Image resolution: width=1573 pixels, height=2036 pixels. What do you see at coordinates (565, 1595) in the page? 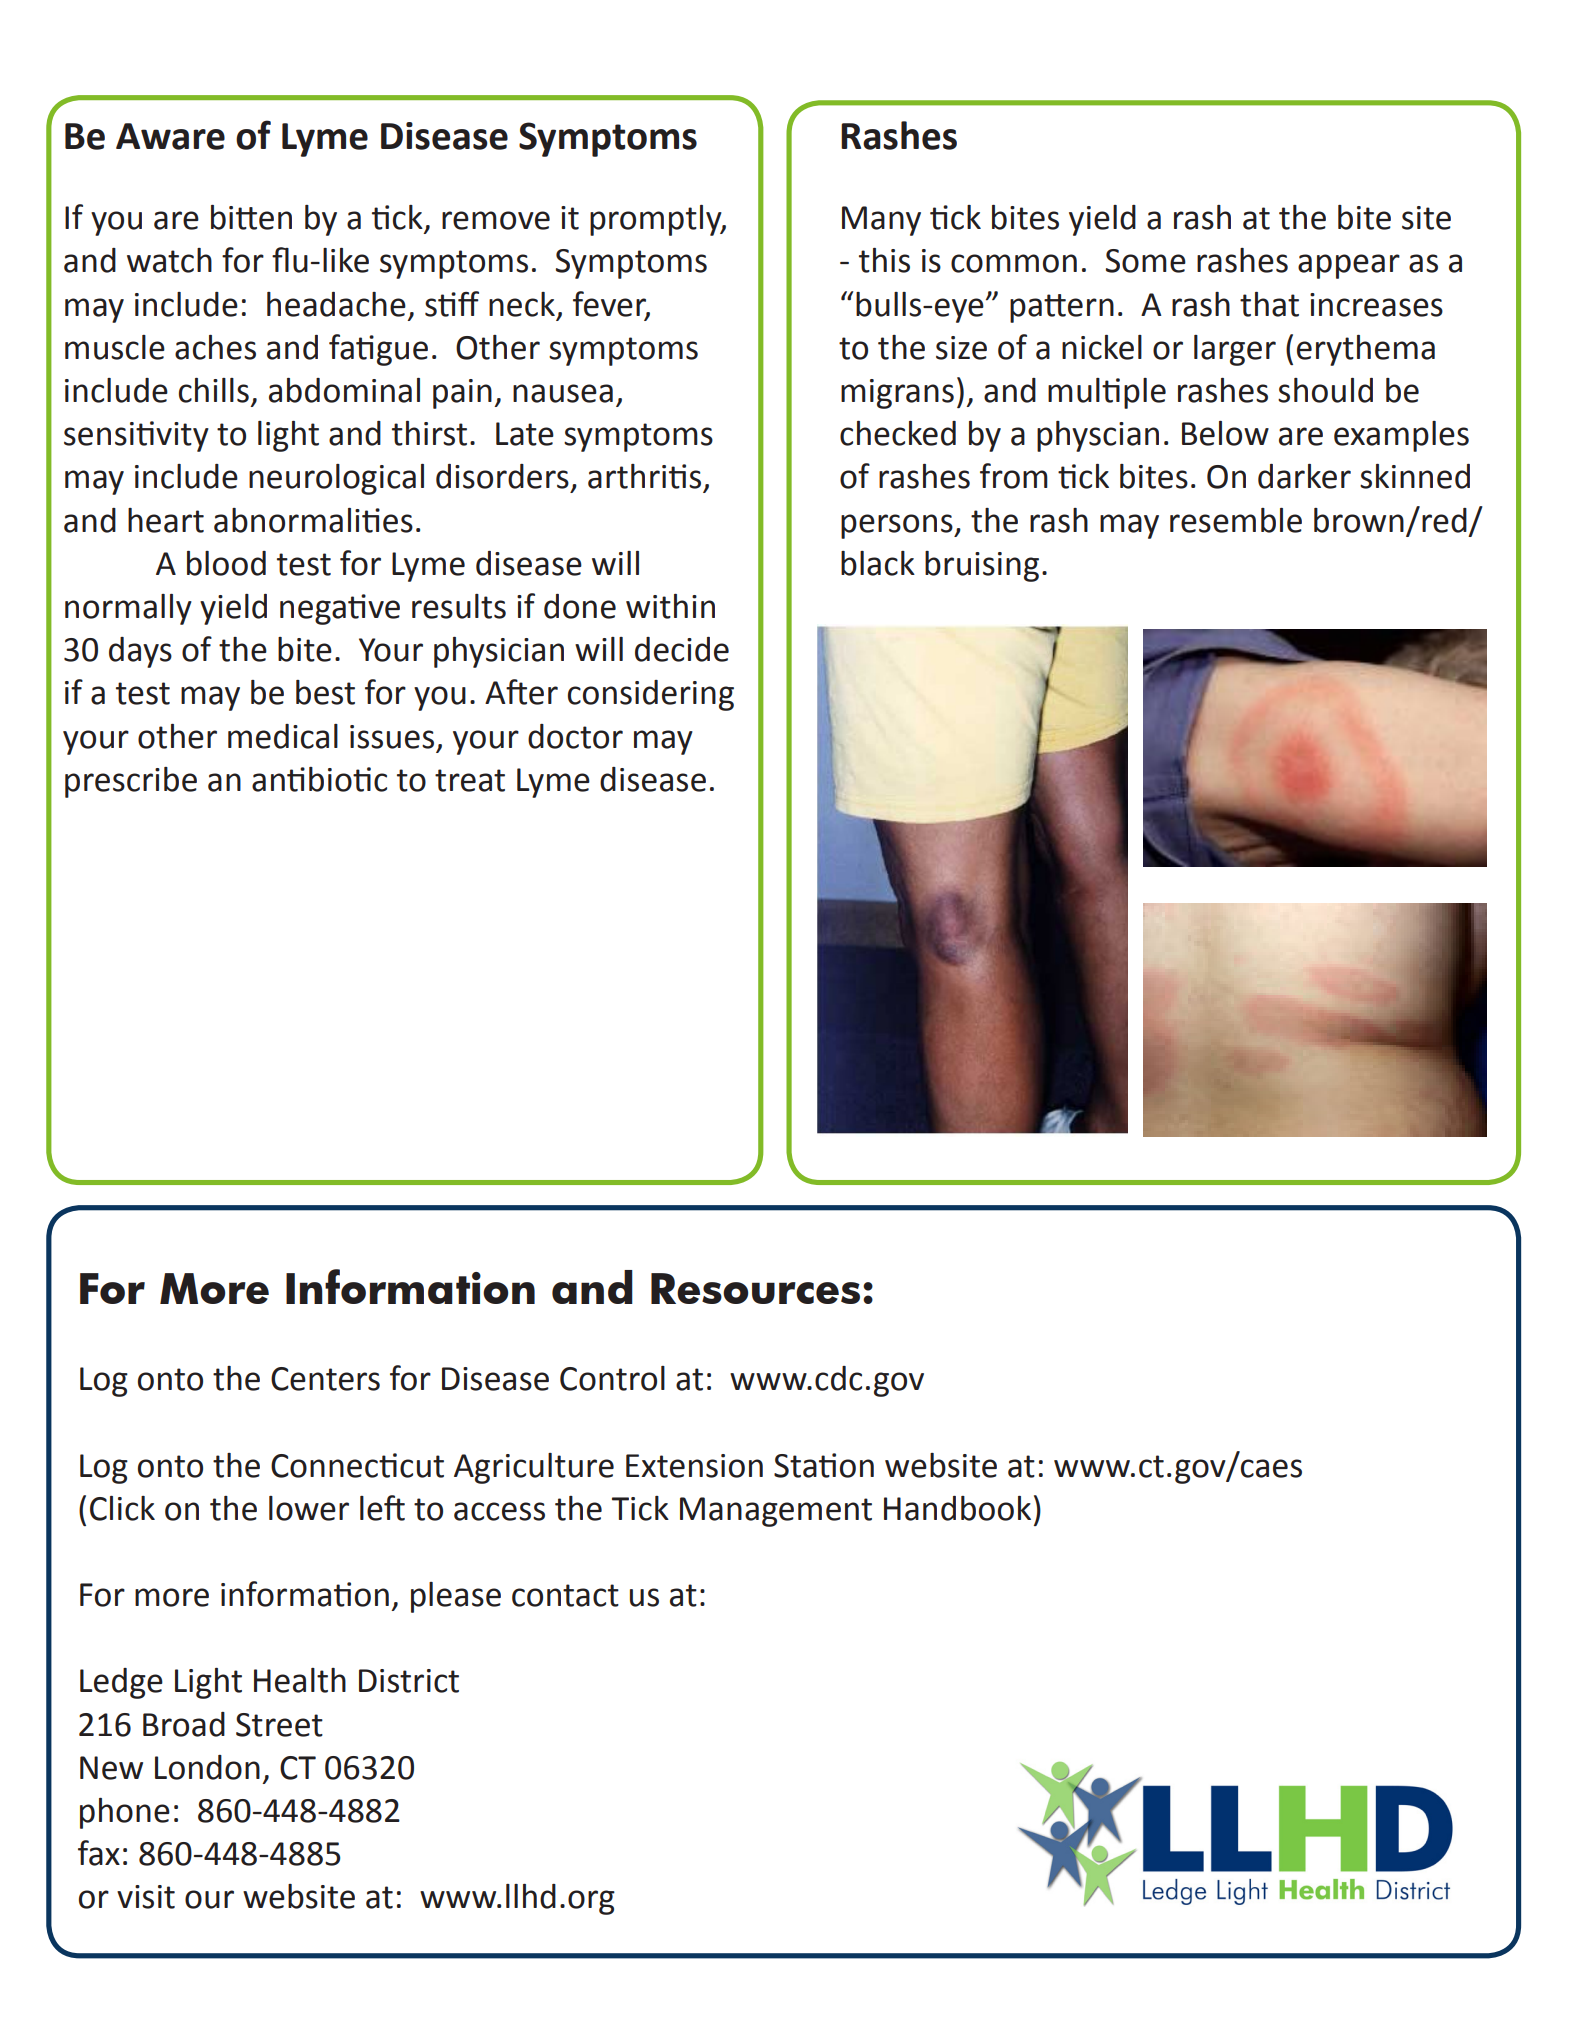
I see `contact` at bounding box center [565, 1595].
